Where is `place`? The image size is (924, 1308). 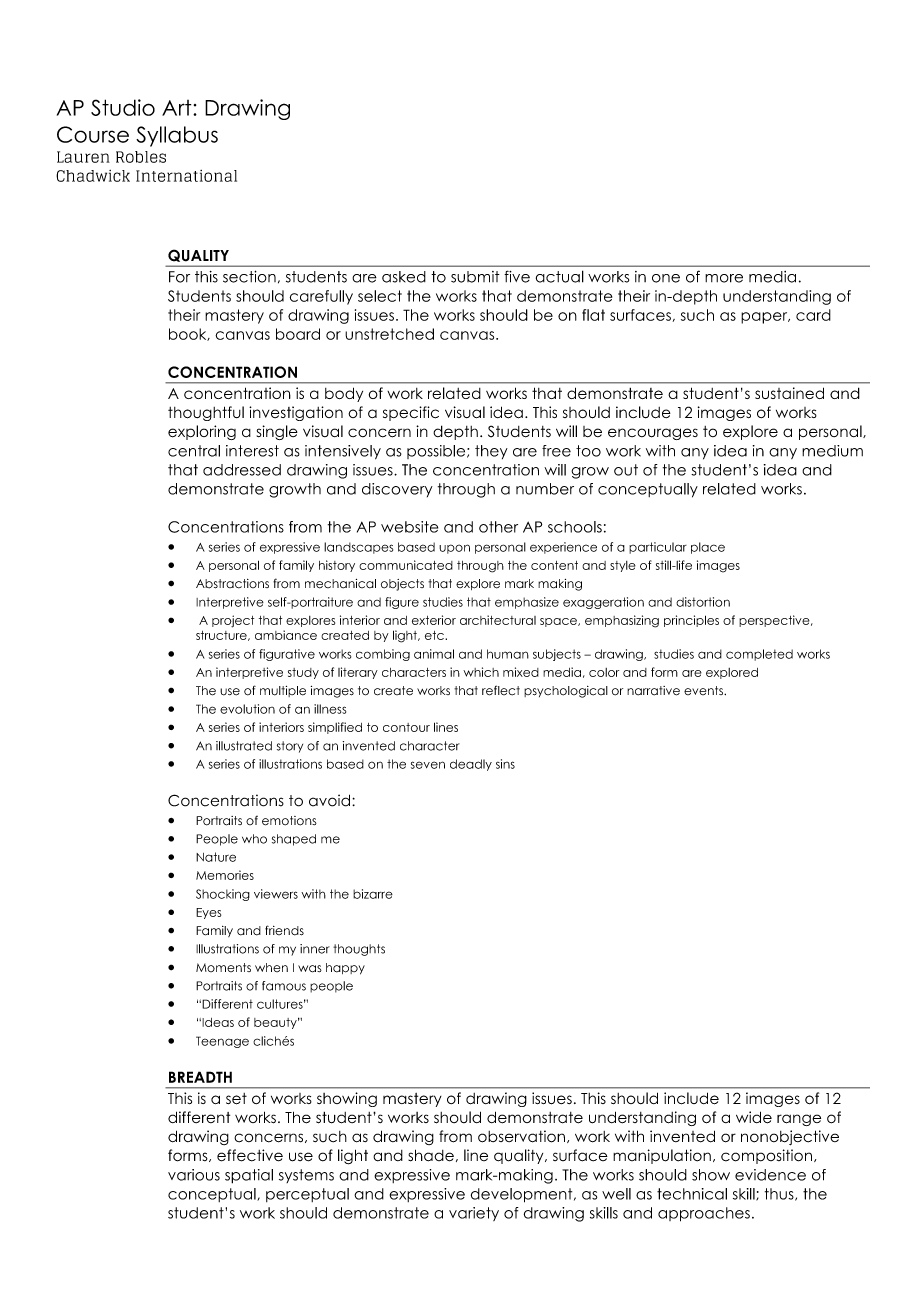
place is located at coordinates (708, 548).
